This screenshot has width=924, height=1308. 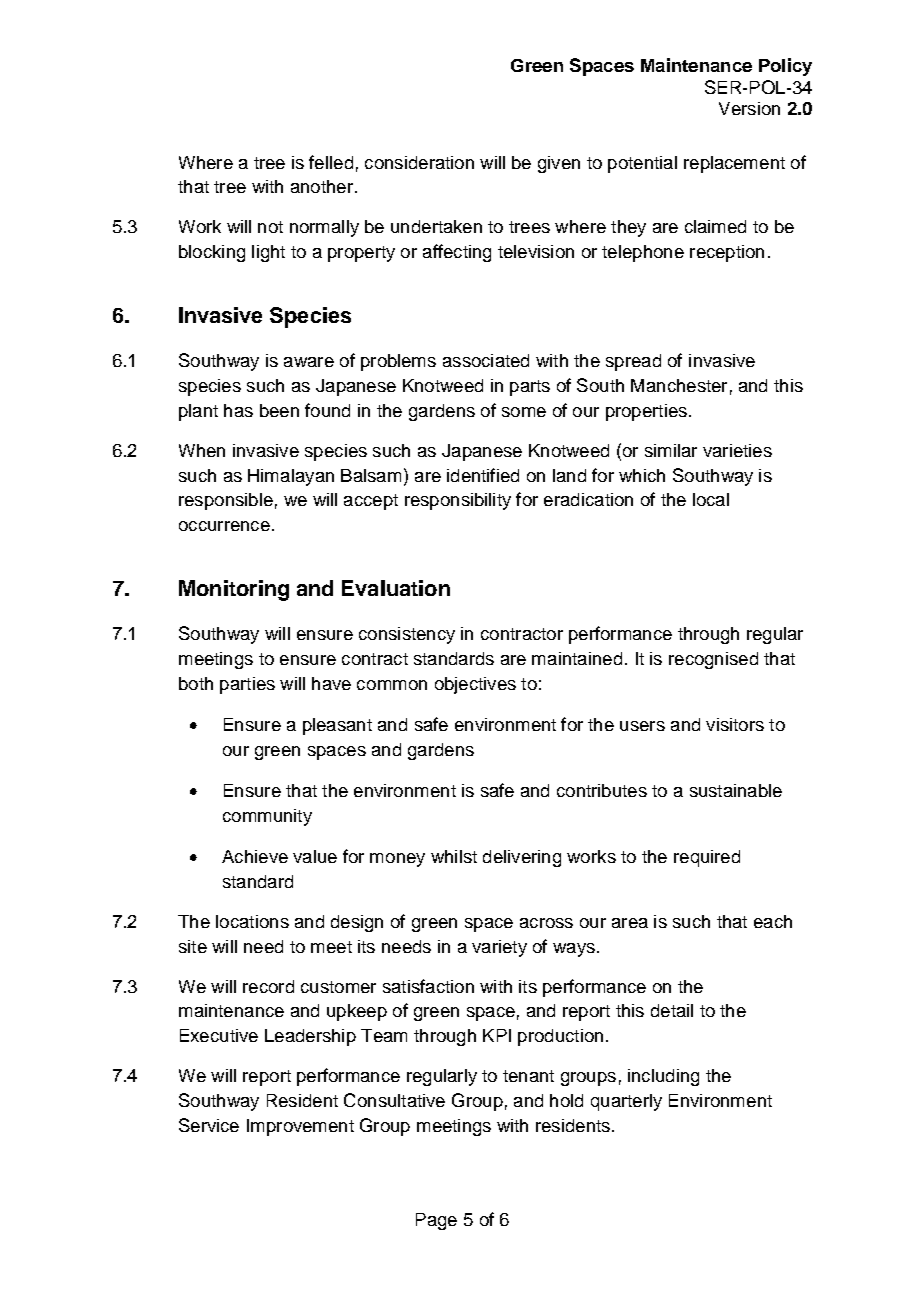 I want to click on recognised, so click(x=713, y=660).
